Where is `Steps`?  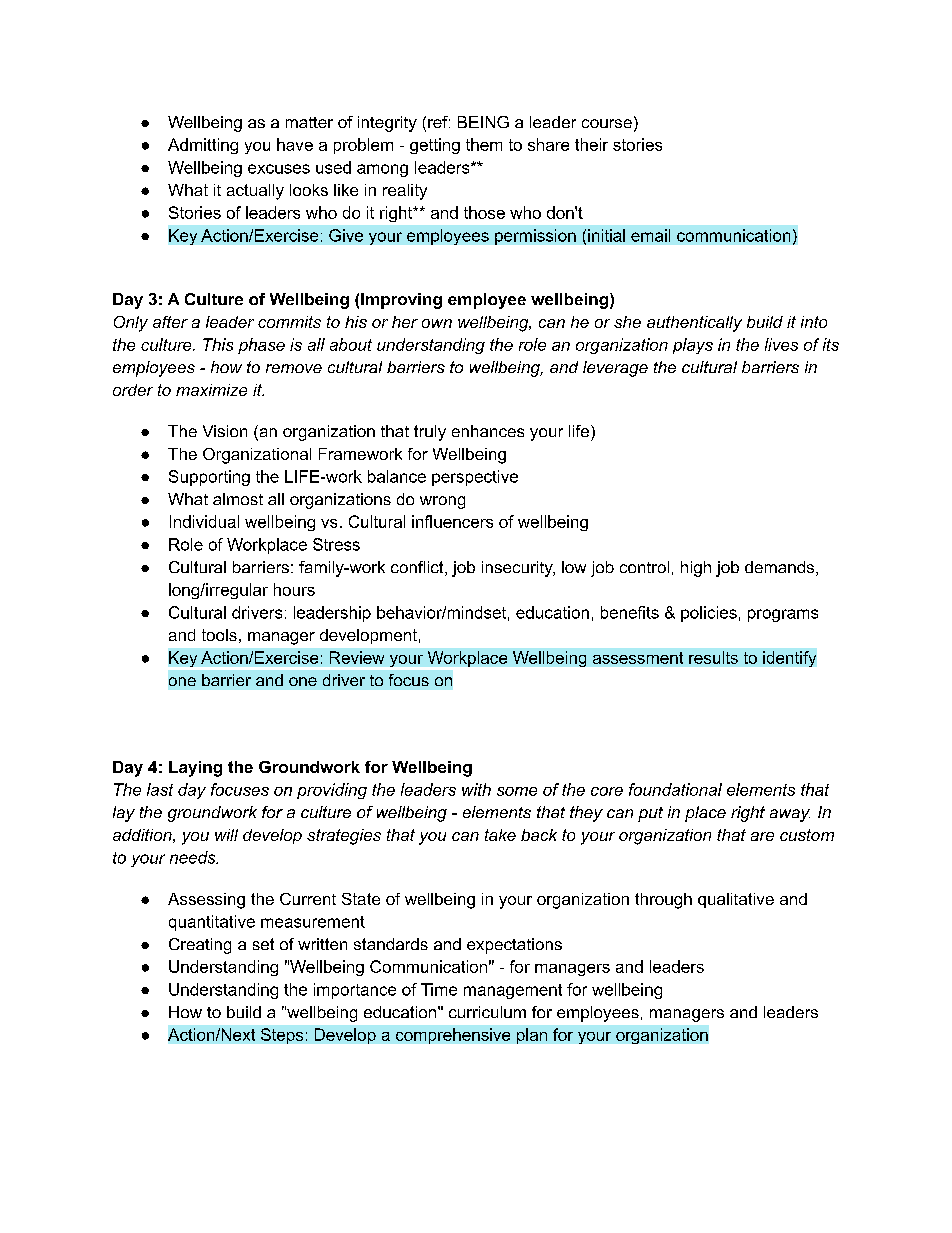
Steps is located at coordinates (282, 1036).
